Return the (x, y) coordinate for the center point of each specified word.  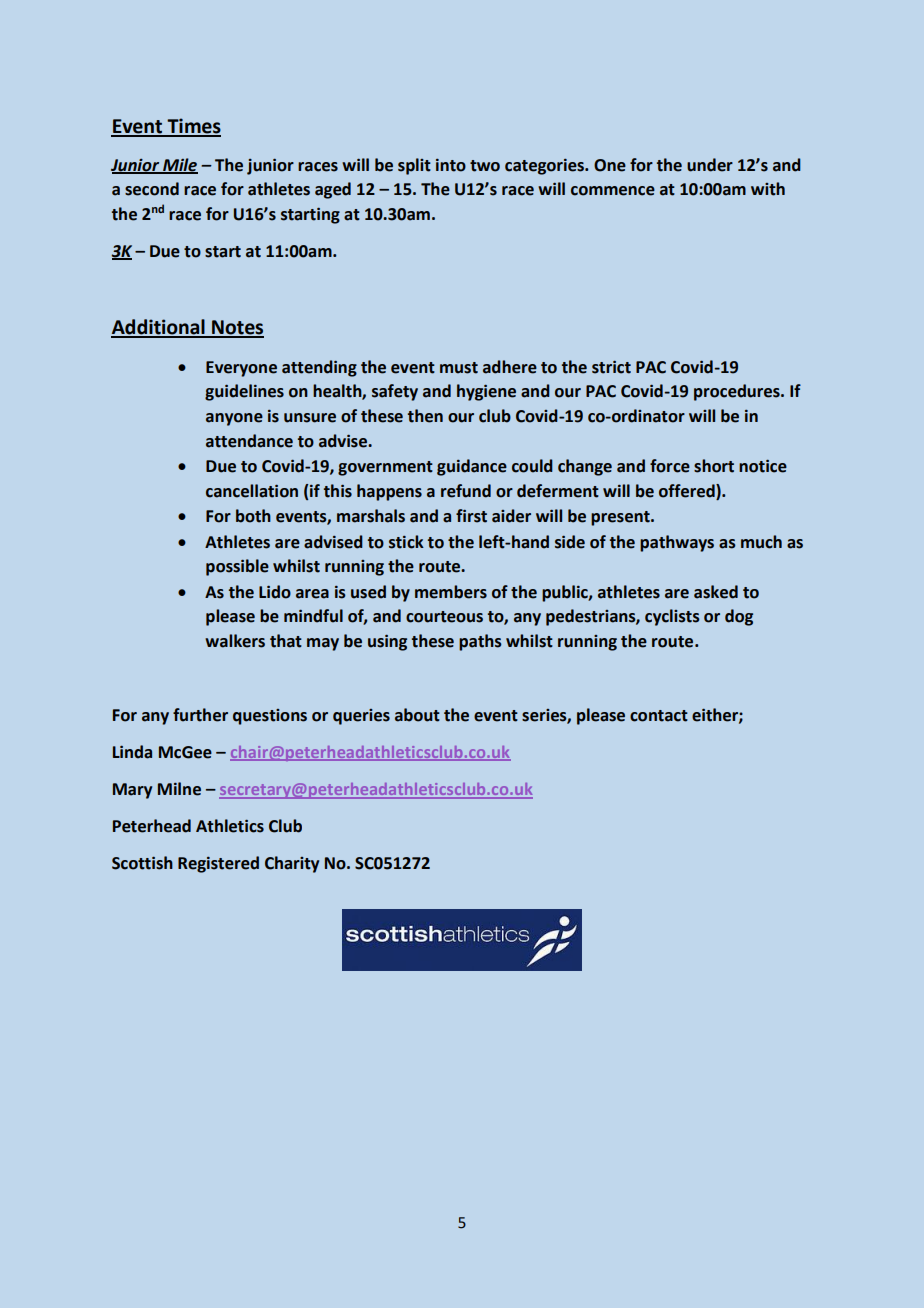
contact (659, 716)
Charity (292, 864)
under (710, 165)
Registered (218, 864)
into (451, 165)
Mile (179, 165)
